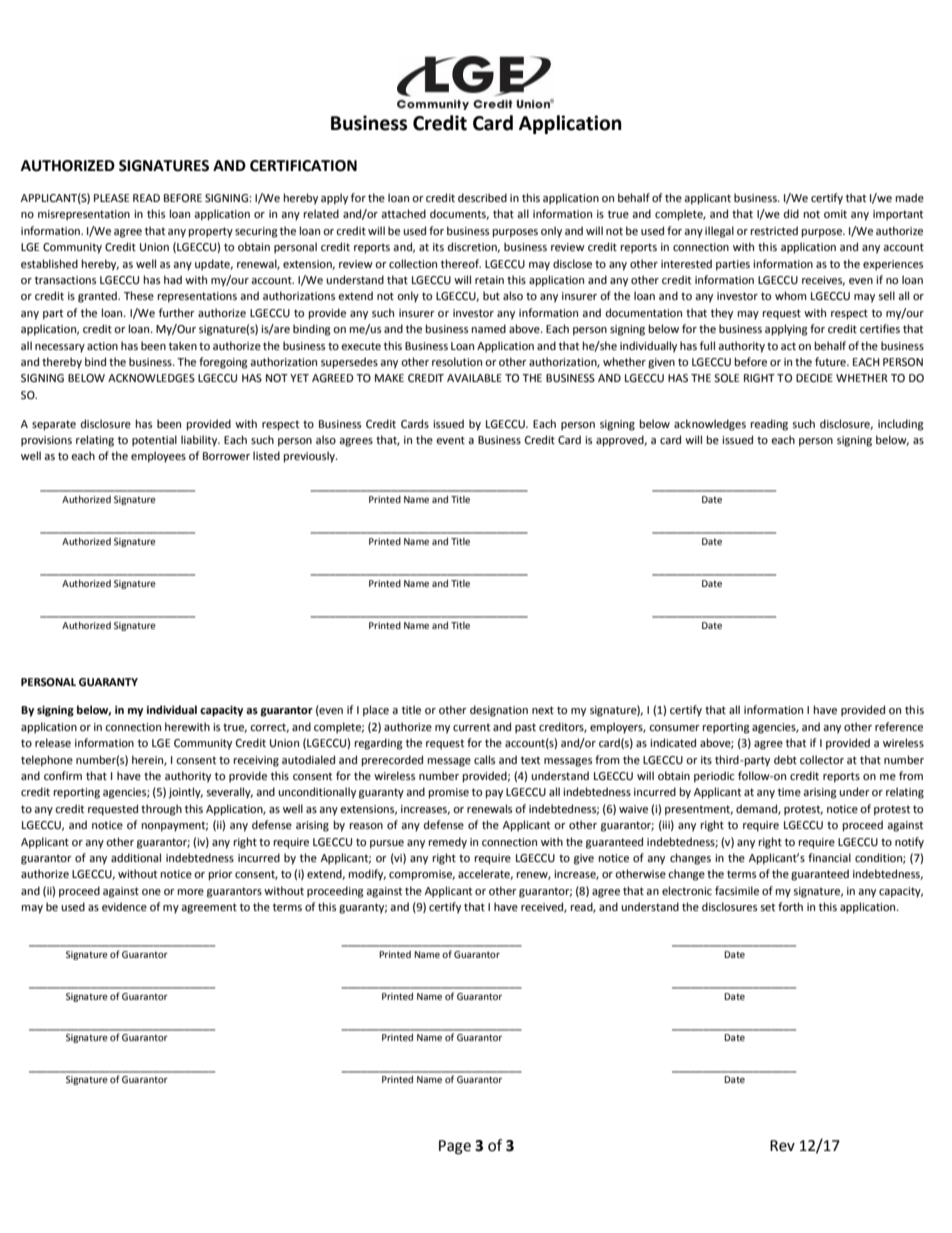 This document has width=952, height=1233. I want to click on AVAILABLE, so click(474, 378).
